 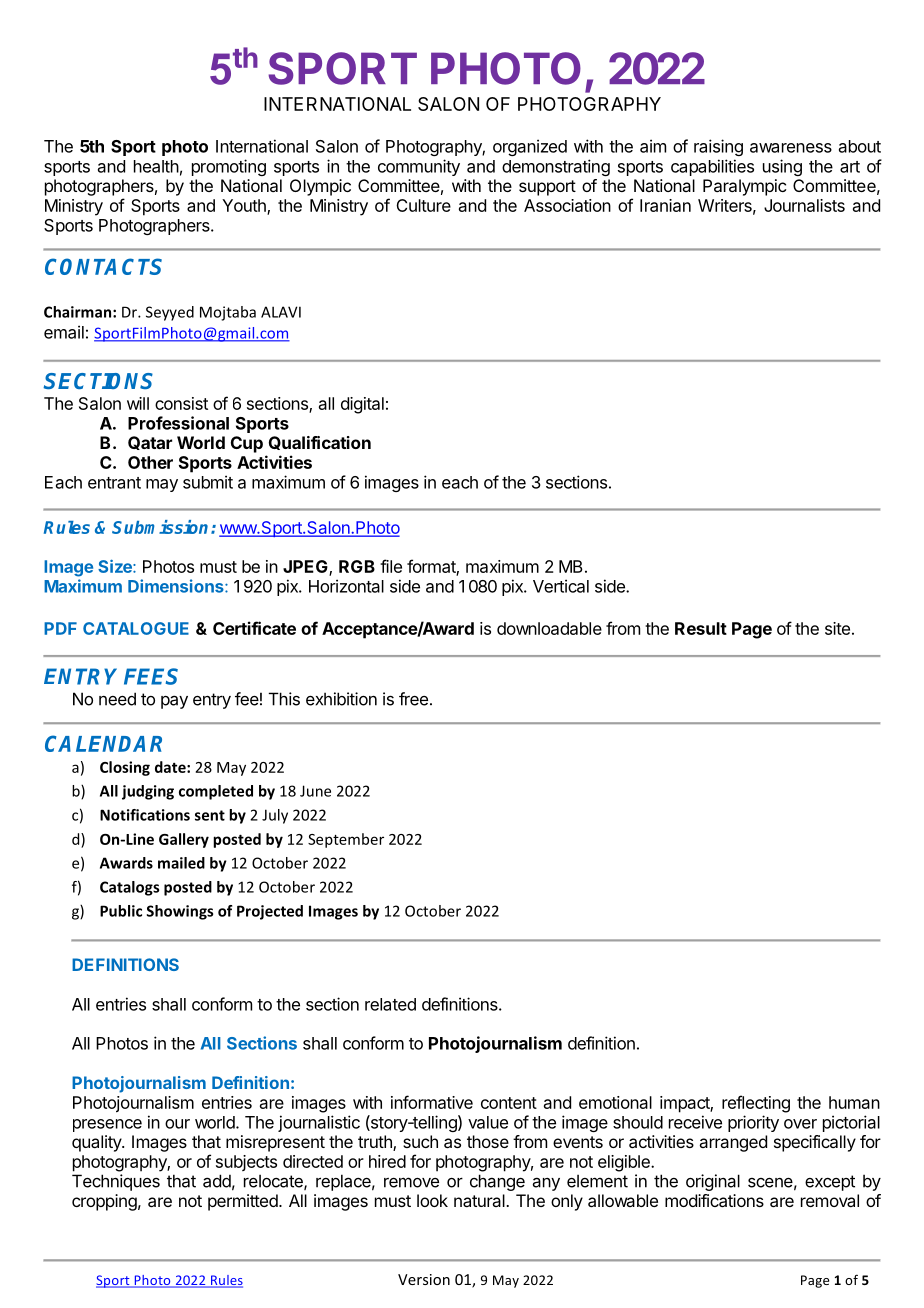 What do you see at coordinates (756, 1104) in the screenshot?
I see `reflecting` at bounding box center [756, 1104].
